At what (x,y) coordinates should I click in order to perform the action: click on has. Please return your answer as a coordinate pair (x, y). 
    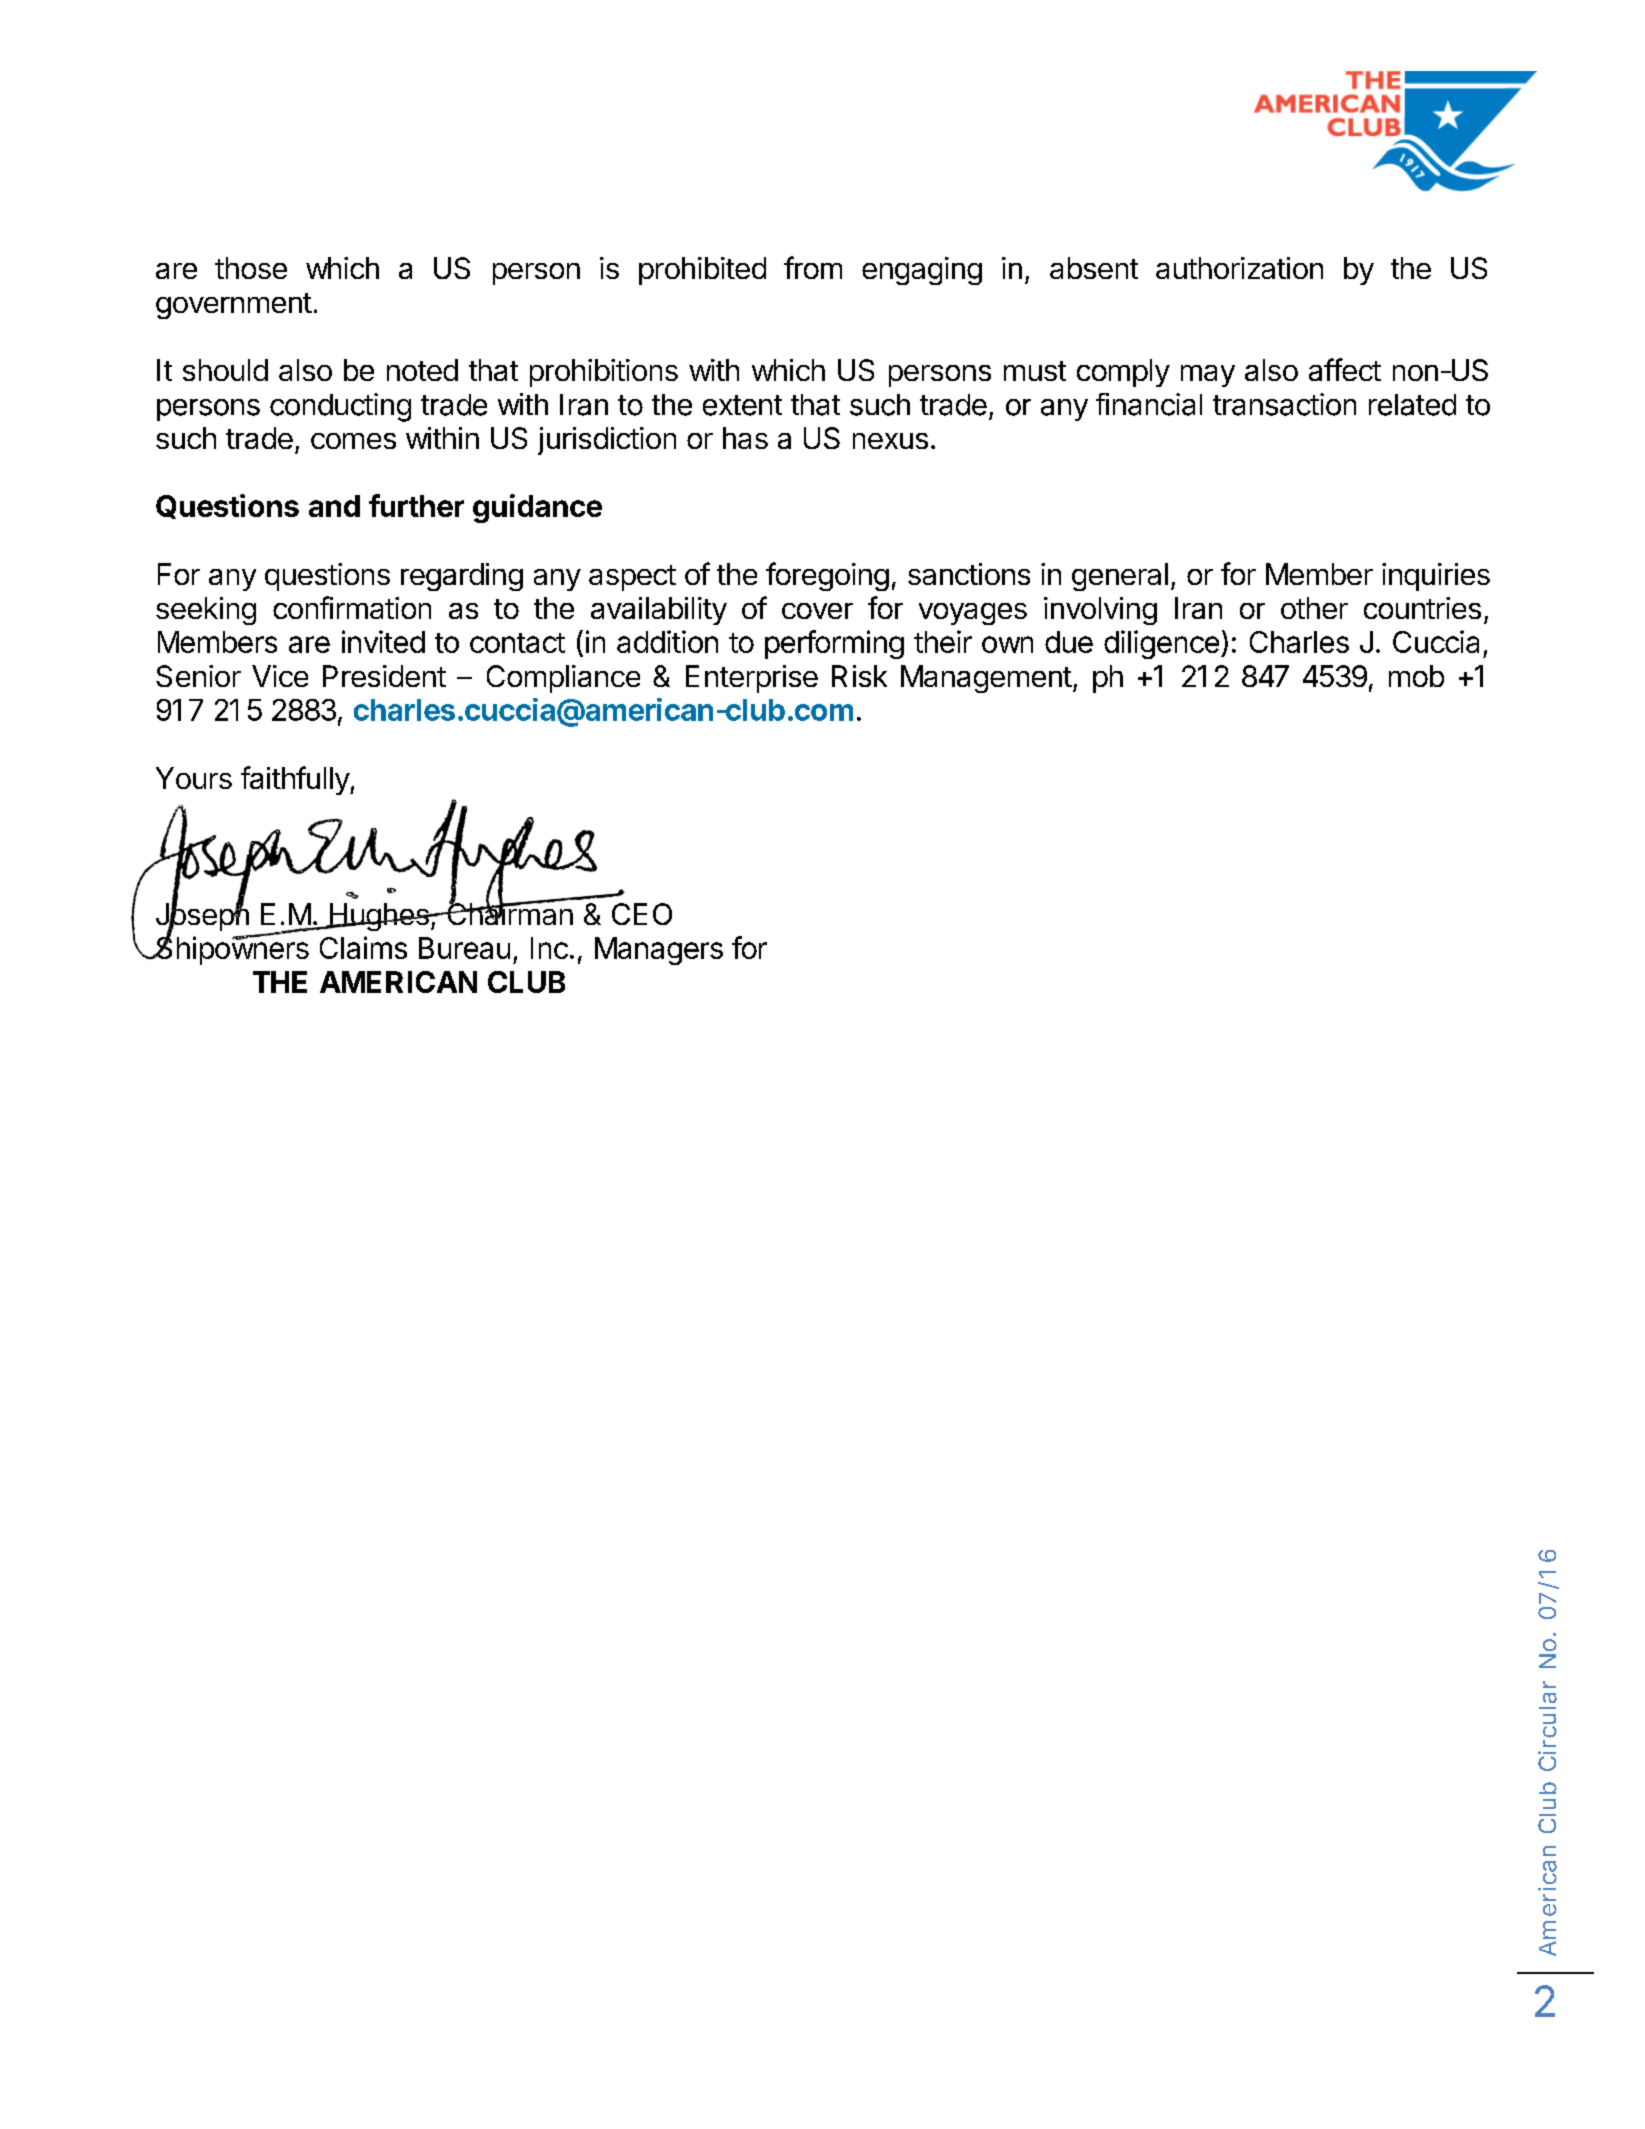
    Looking at the image, I should click on (745, 438).
